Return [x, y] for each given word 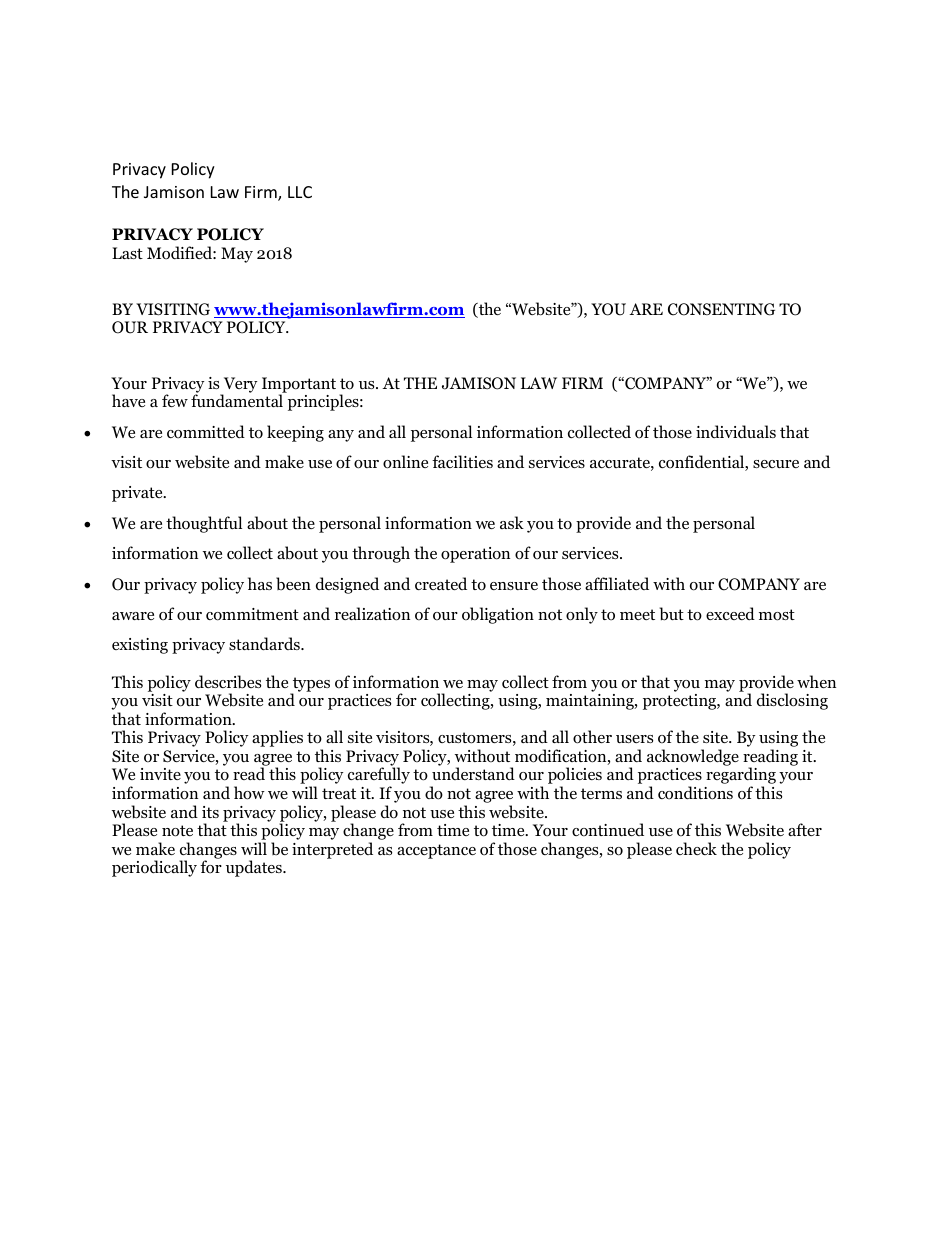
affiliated [617, 583]
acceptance [436, 851]
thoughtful [204, 524]
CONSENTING [721, 309]
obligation [498, 615]
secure [776, 464]
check [696, 848]
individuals [736, 432]
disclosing [792, 701]
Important [299, 386]
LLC [300, 192]
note [177, 831]
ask [512, 522]
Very [239, 386]
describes [228, 682]
